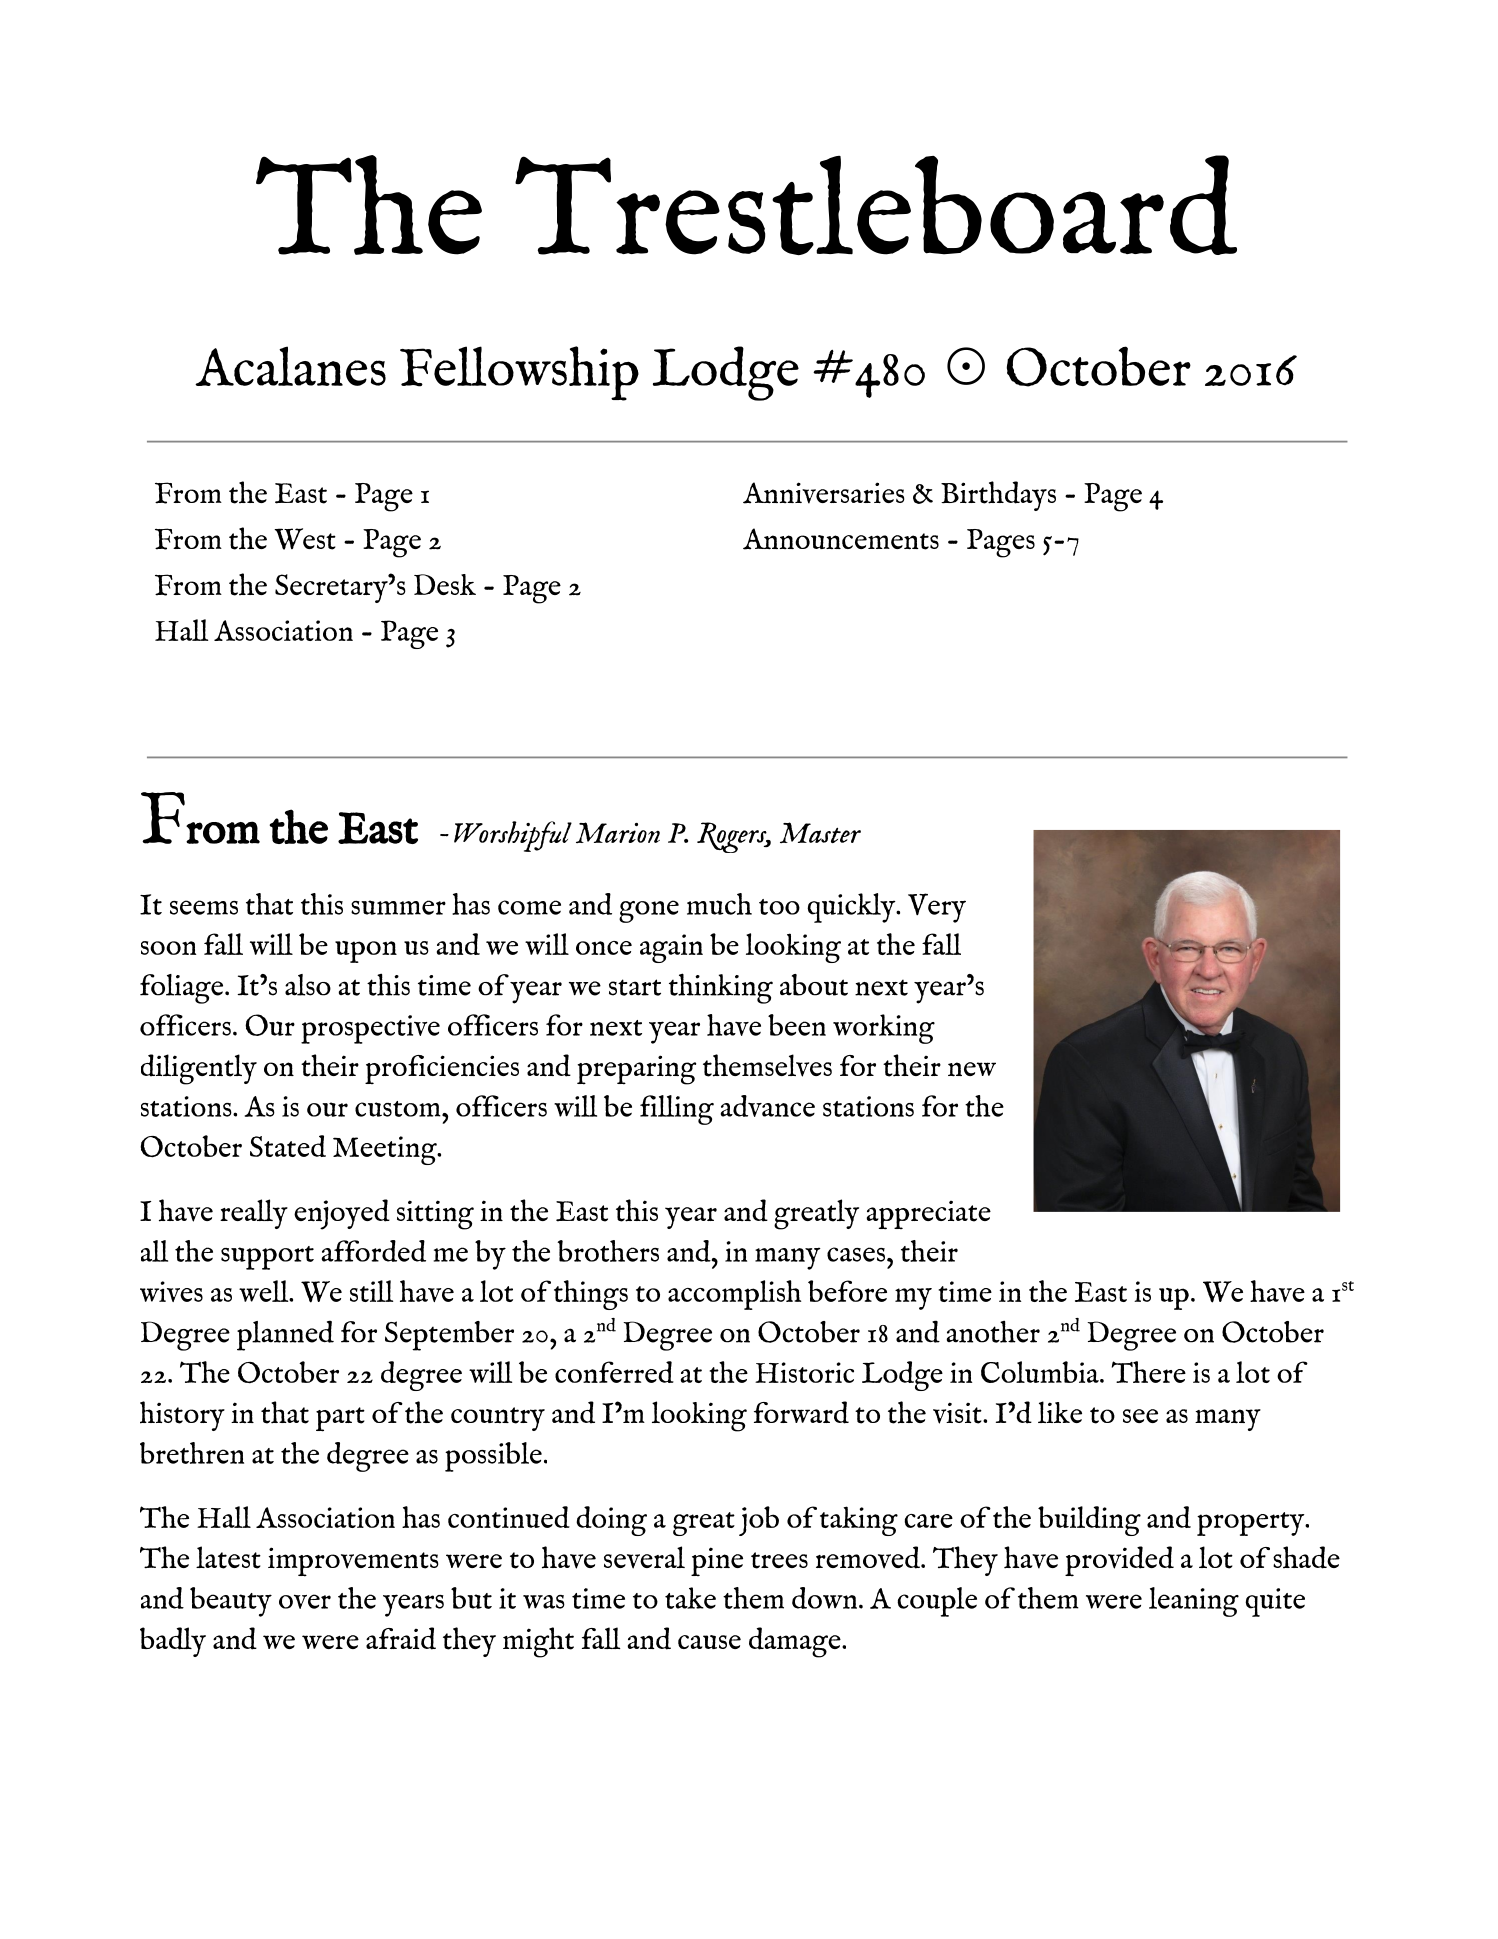  Describe the element at coordinates (972, 1069) in the screenshot. I see `new` at that location.
